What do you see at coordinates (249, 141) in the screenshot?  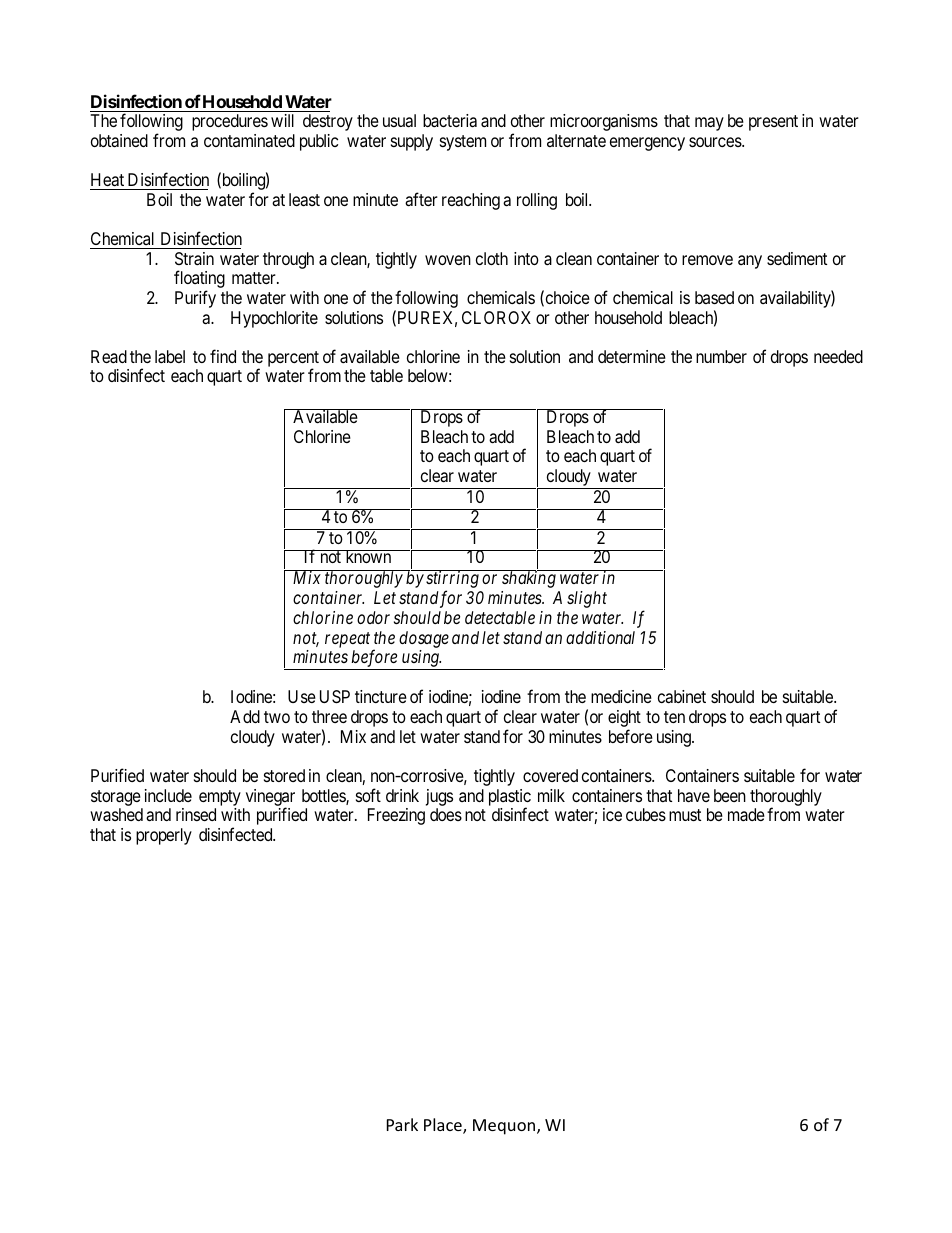 I see `contaminated` at bounding box center [249, 141].
